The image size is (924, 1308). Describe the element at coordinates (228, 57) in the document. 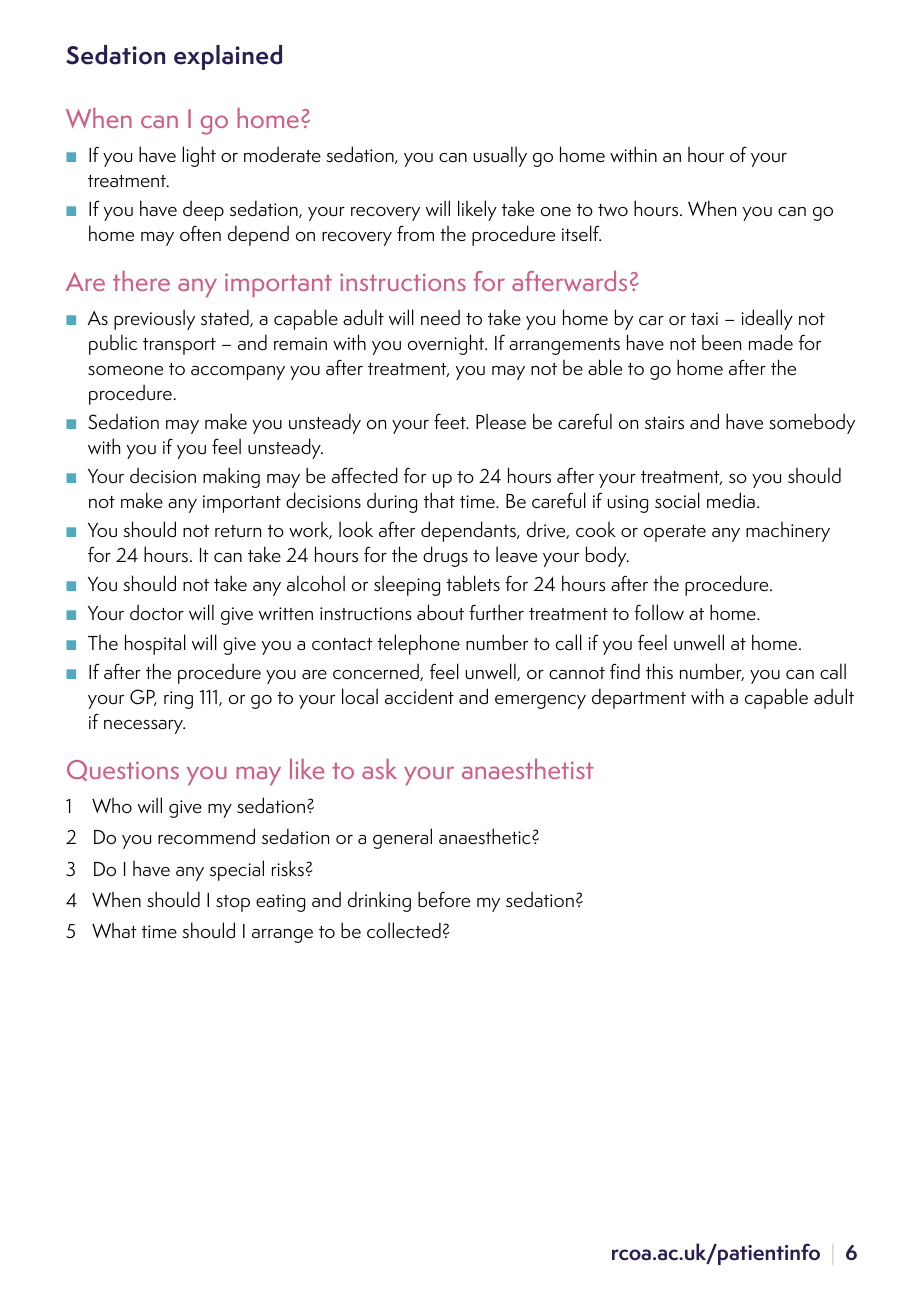

I see `explained` at that location.
